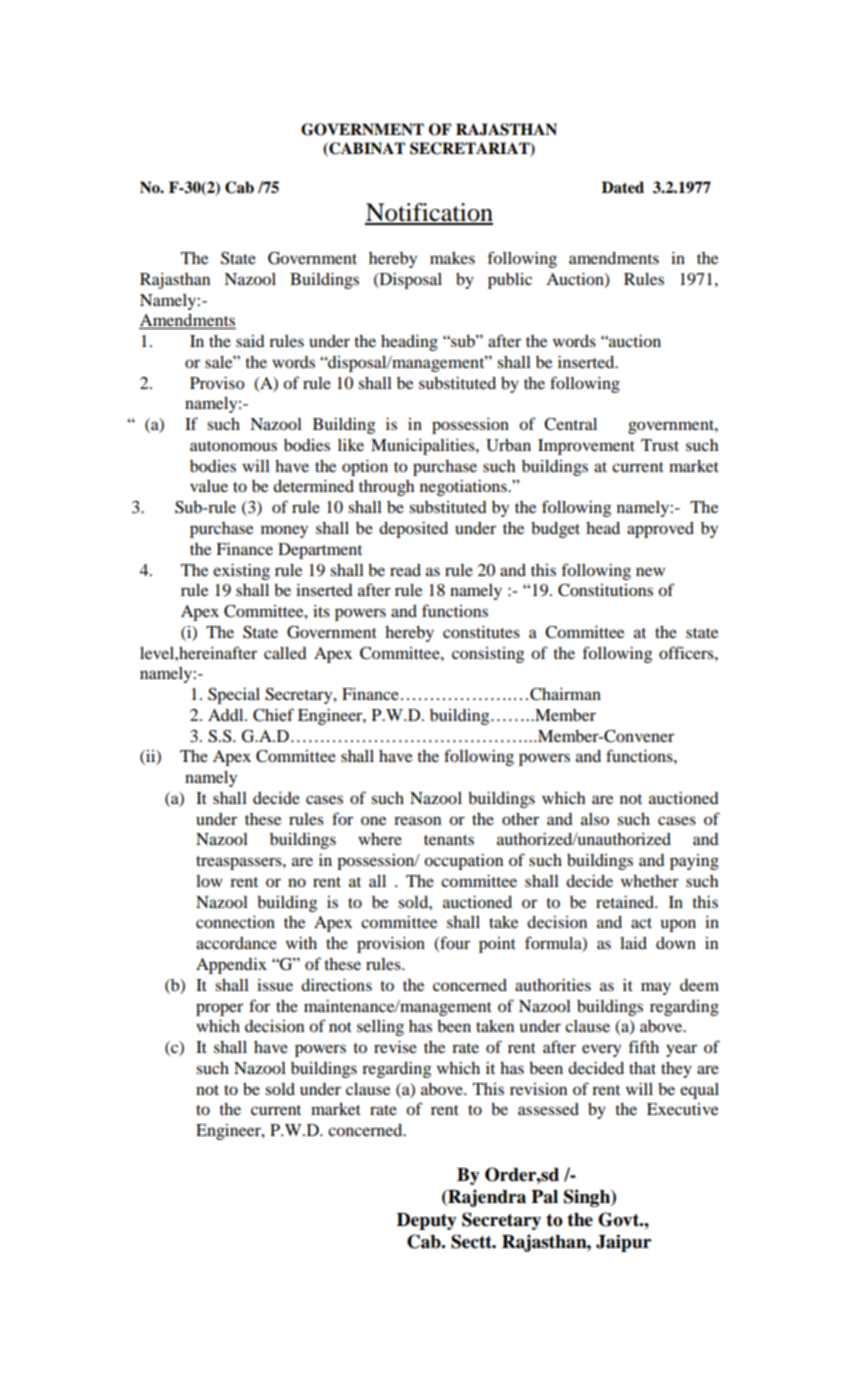 This document has width=849, height=1400. What do you see at coordinates (250, 341) in the document?
I see `said` at bounding box center [250, 341].
